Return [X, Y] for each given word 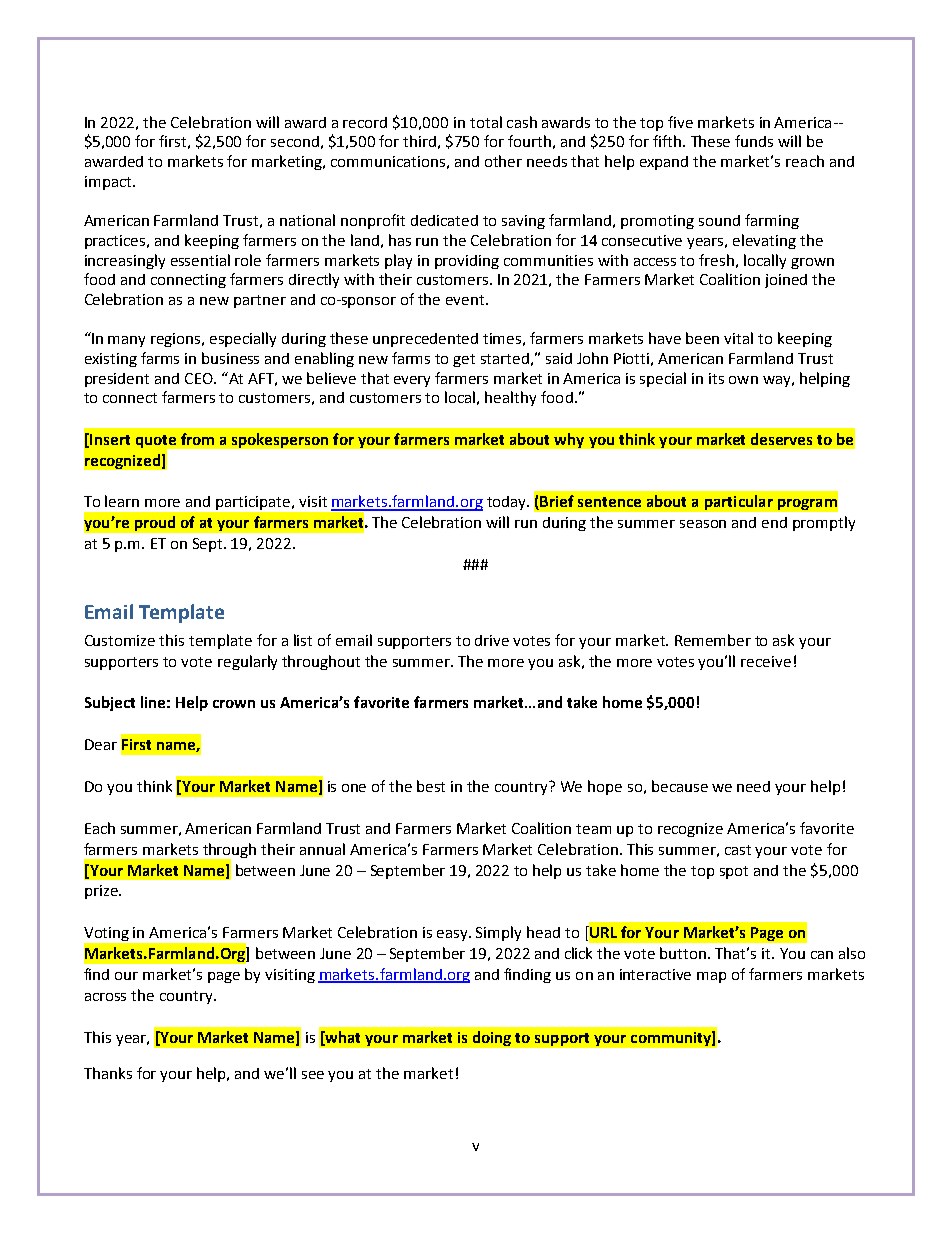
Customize [120, 640]
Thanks [108, 1073]
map [711, 977]
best [431, 786]
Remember [713, 640]
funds [754, 141]
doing [492, 1038]
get [464, 360]
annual [322, 849]
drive [492, 640]
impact [109, 183]
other [503, 161]
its [716, 378]
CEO [200, 378]
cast [738, 850]
